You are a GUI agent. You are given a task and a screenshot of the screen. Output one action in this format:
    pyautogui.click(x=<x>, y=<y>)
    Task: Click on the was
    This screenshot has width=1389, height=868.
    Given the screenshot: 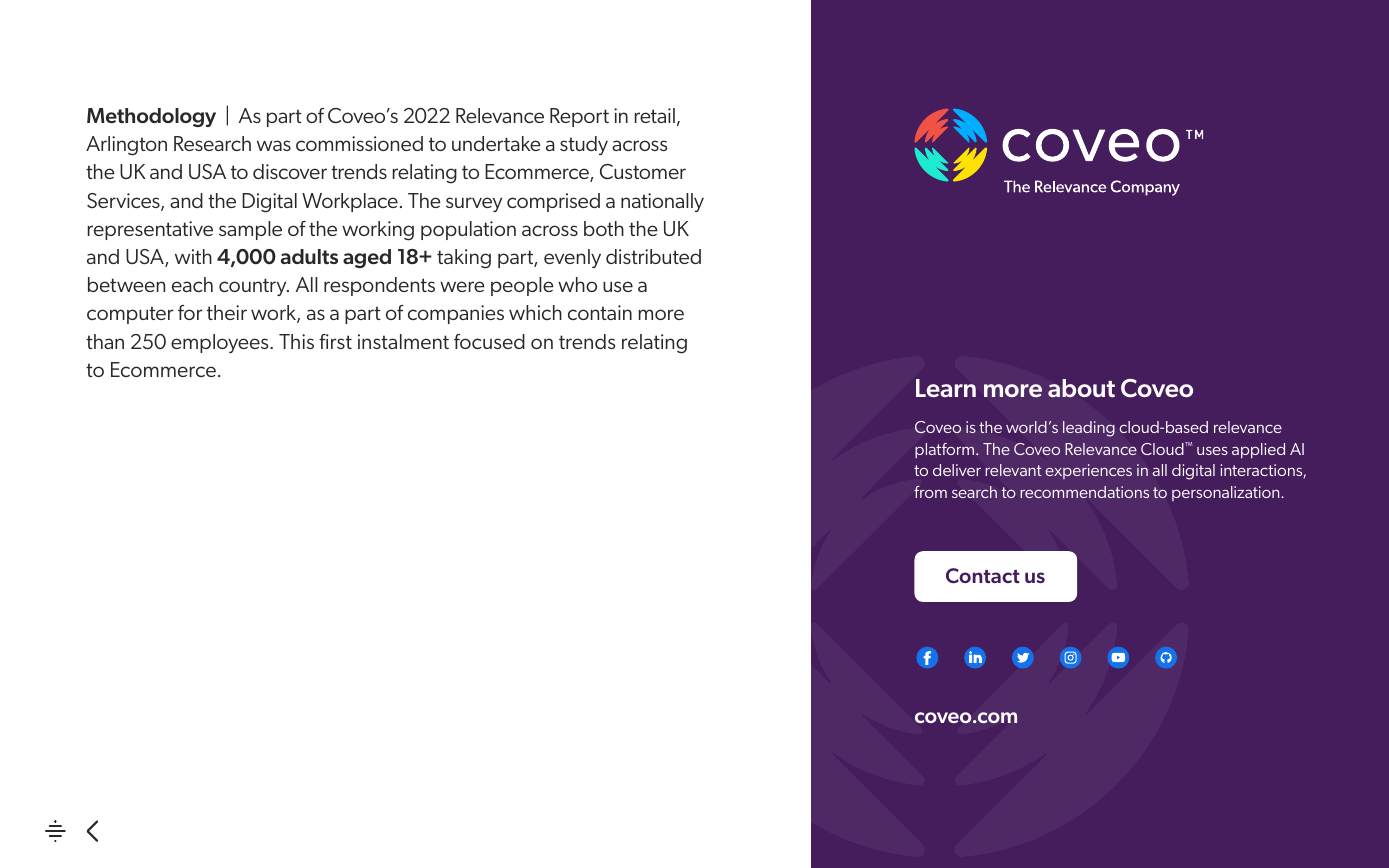 What is the action you would take?
    pyautogui.click(x=274, y=145)
